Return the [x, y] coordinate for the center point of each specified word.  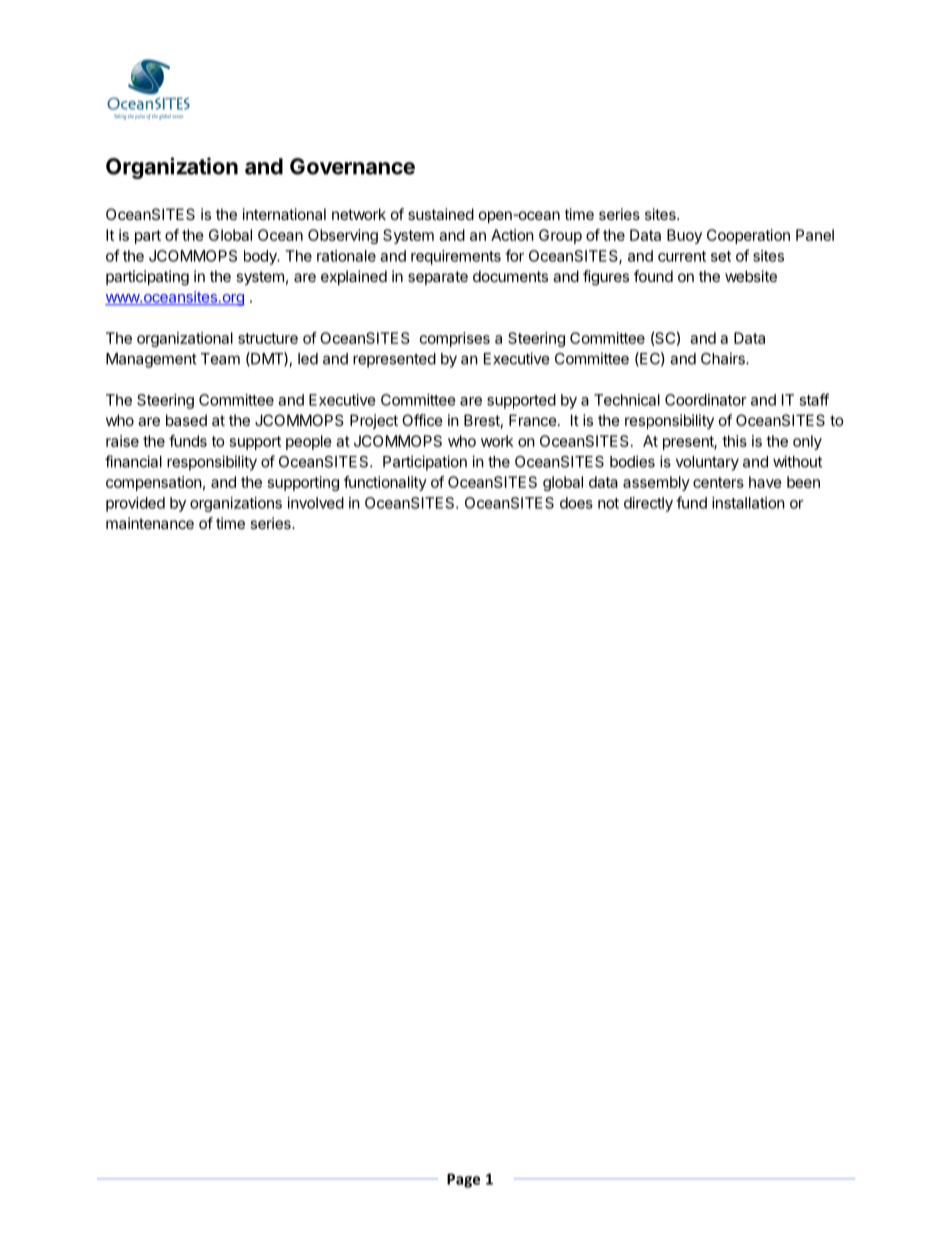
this [734, 441]
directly [648, 504]
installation [748, 503]
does [576, 503]
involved [316, 503]
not [608, 503]
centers [718, 482]
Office [422, 420]
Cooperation [748, 236]
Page [463, 1180]
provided [135, 504]
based [186, 420]
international [284, 214]
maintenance [150, 523]
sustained [441, 214]
